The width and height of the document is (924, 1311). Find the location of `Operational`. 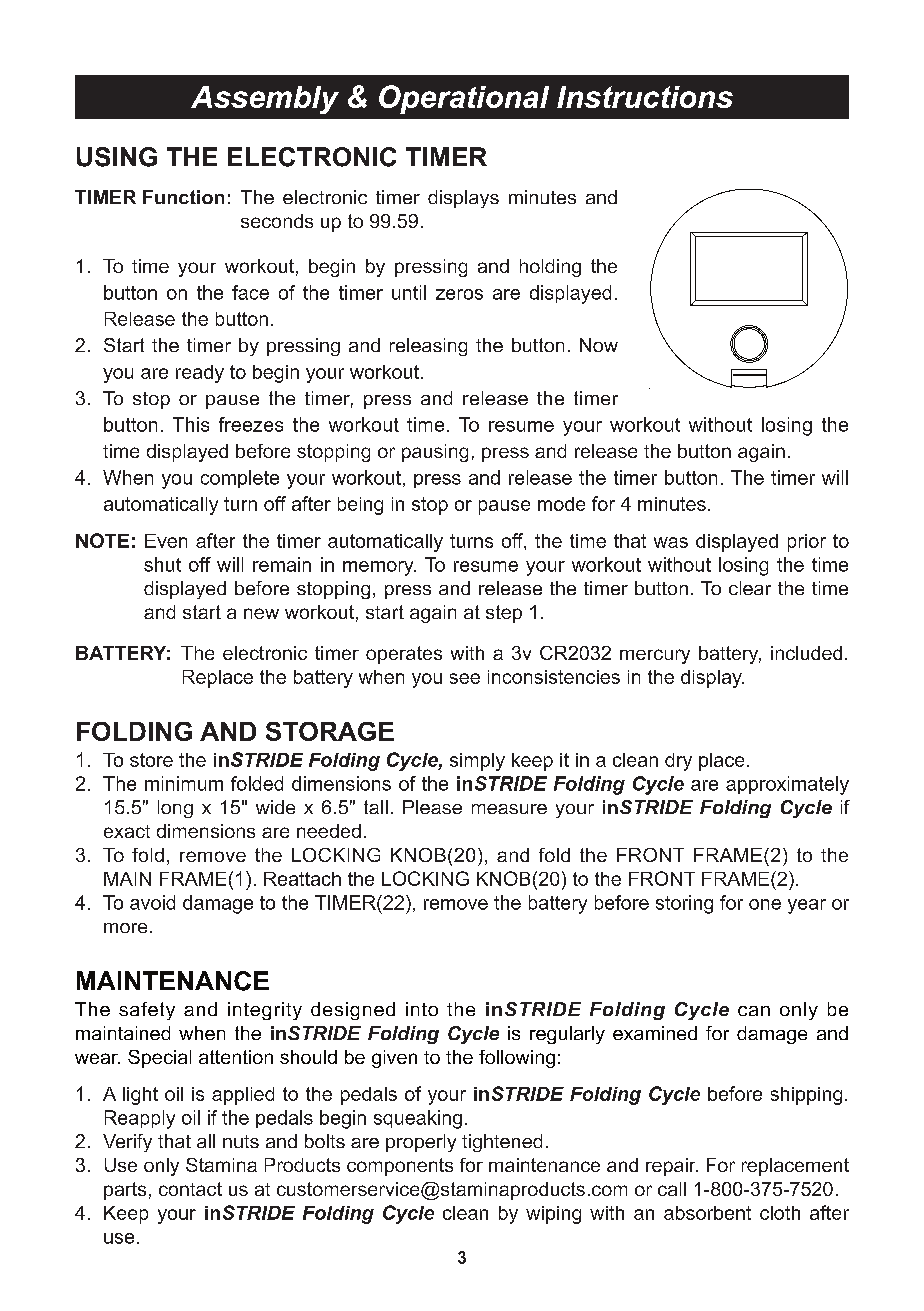

Operational is located at coordinates (464, 99).
